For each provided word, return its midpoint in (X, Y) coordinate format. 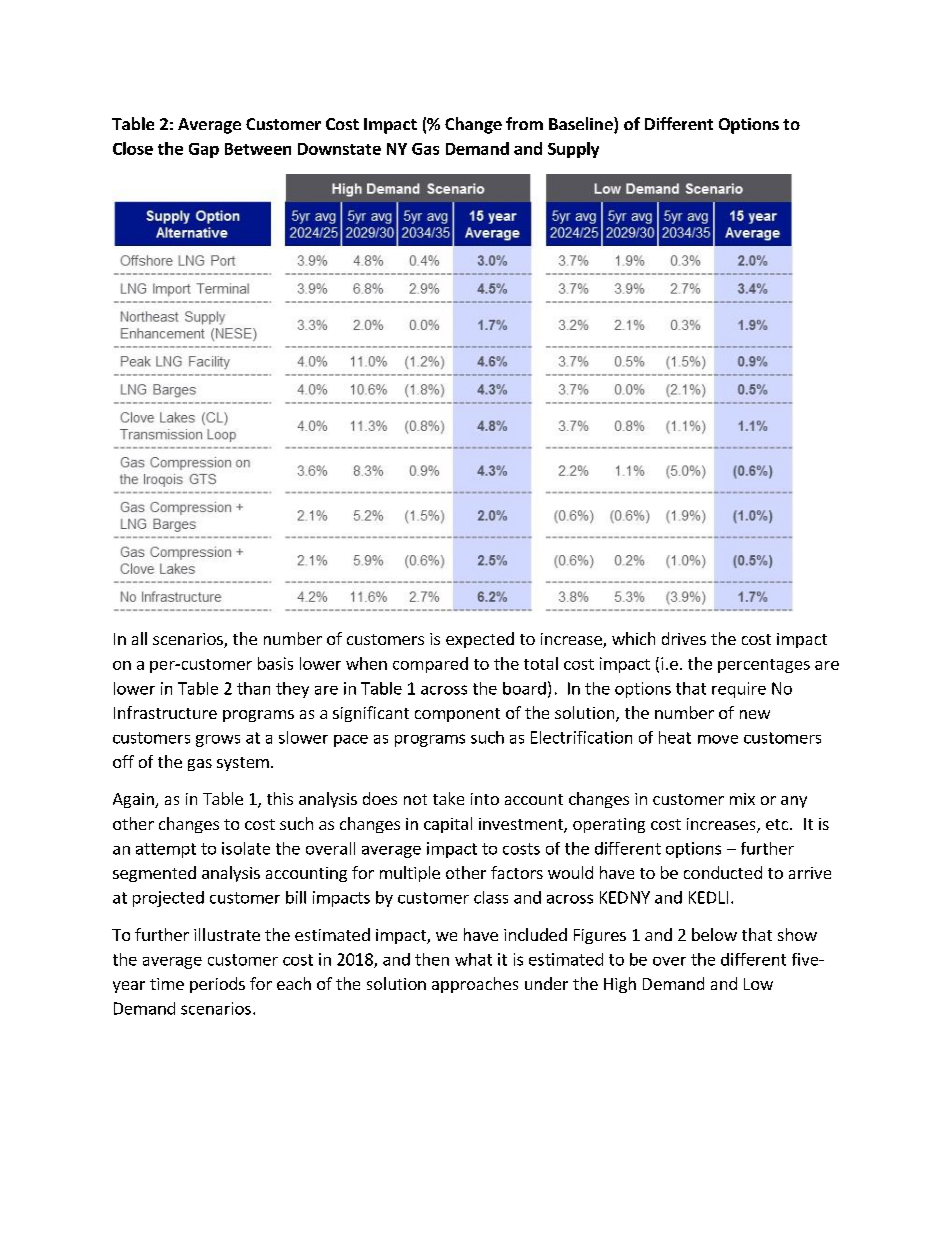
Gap (204, 150)
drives (684, 638)
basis (275, 663)
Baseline (582, 125)
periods (217, 985)
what (473, 959)
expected (480, 640)
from (524, 123)
